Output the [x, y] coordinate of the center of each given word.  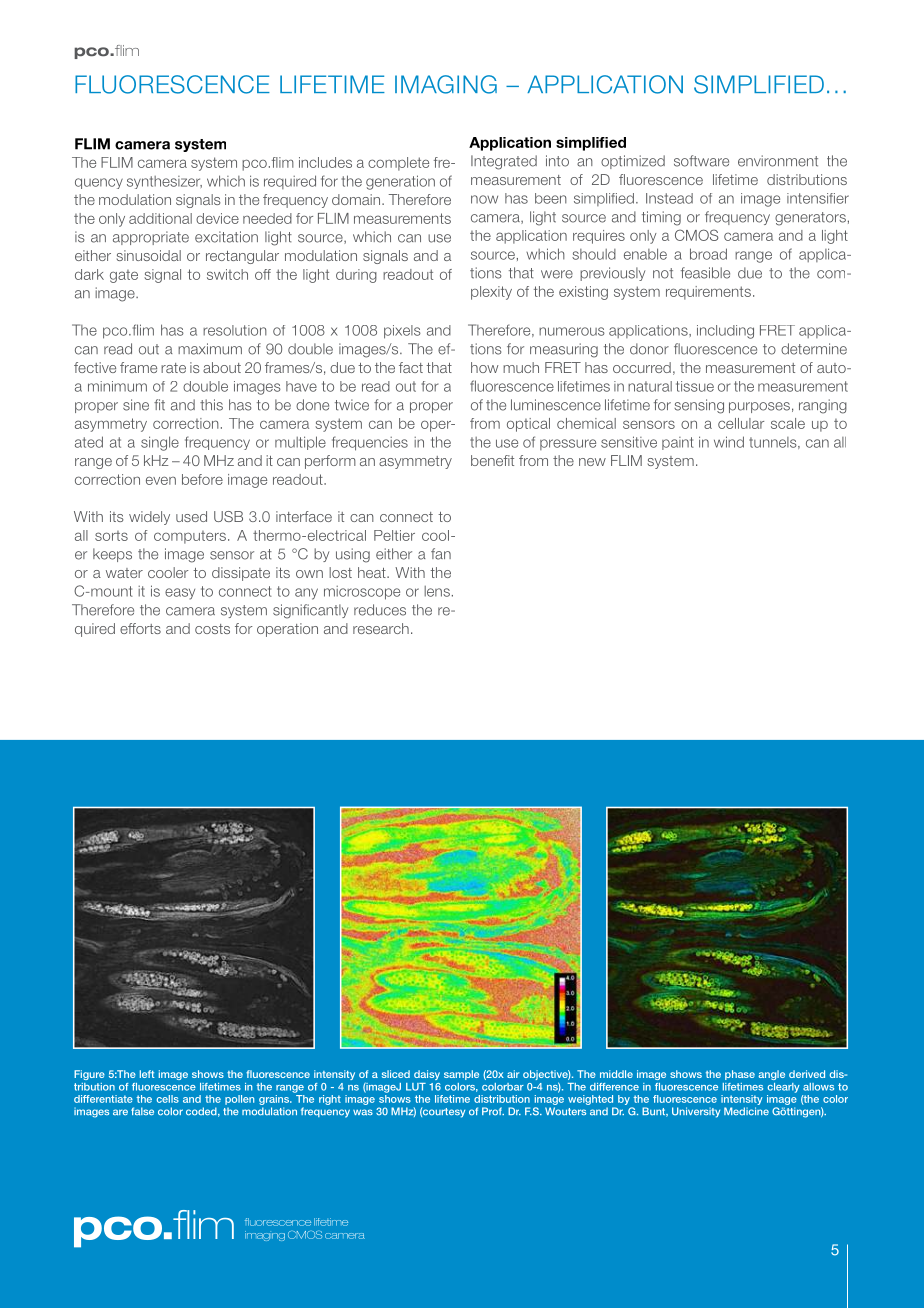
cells [168, 1099]
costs [212, 629]
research [381, 628]
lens [437, 591]
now [484, 199]
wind [729, 442]
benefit [492, 460]
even [161, 480]
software [701, 161]
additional [160, 218]
